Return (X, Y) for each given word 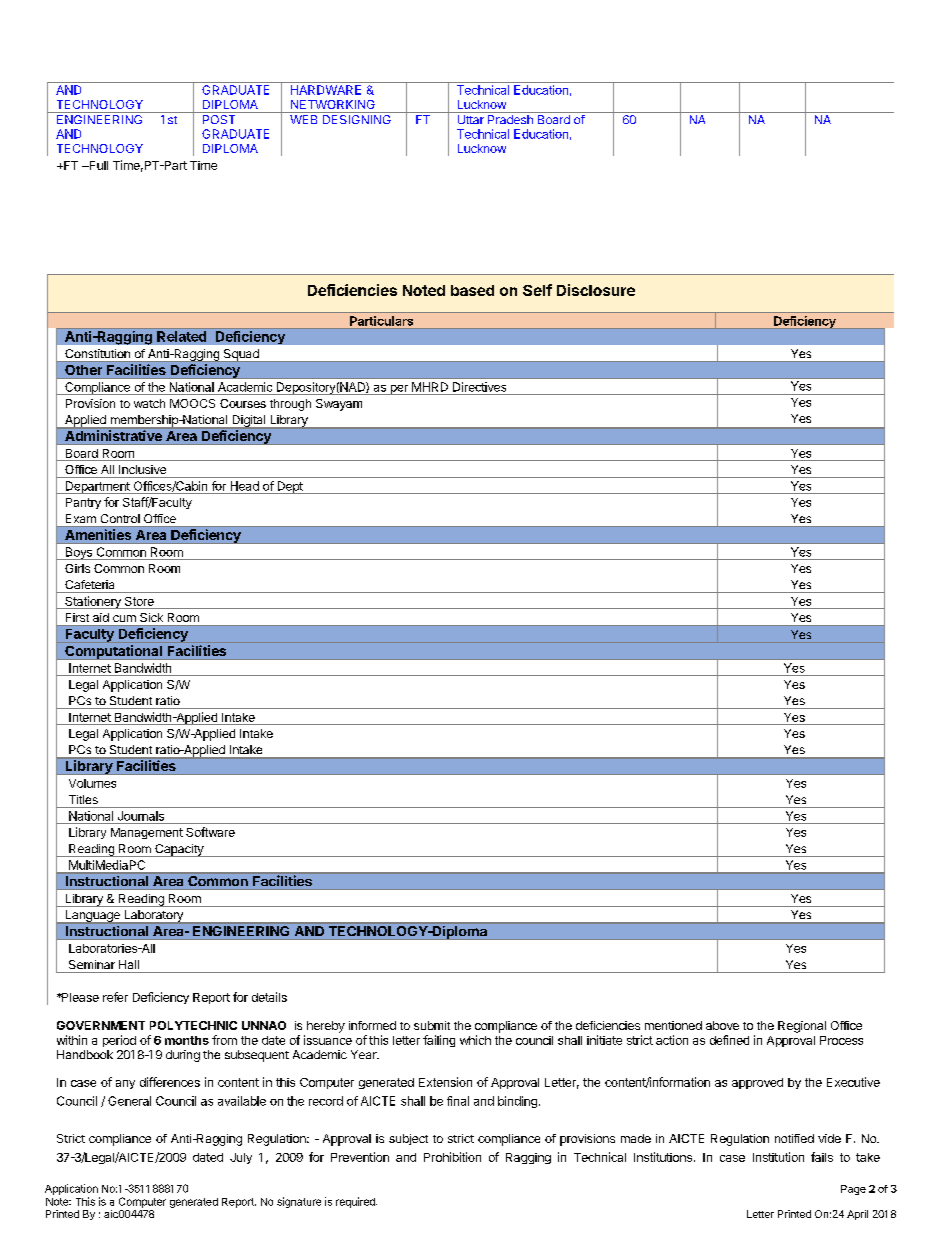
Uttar (471, 119)
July (241, 1158)
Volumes (92, 783)
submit (432, 1025)
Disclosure (596, 290)
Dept (290, 487)
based (472, 290)
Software (210, 832)
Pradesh (510, 119)
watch (149, 403)
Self (537, 290)
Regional (802, 1027)
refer (115, 997)
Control (120, 518)
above (722, 1025)
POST (219, 119)
